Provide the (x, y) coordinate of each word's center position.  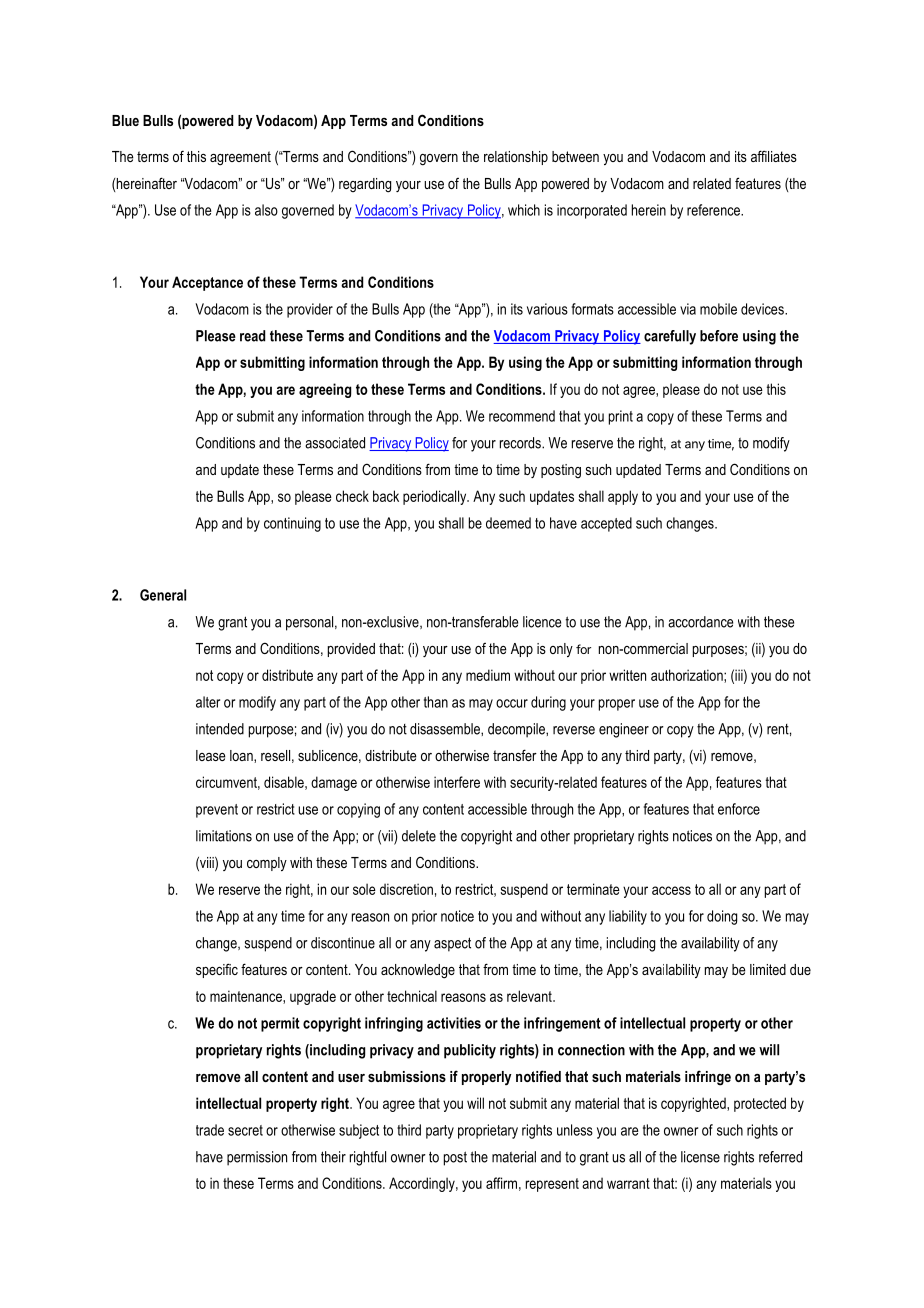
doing (722, 917)
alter (208, 702)
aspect (452, 944)
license (700, 1157)
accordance (700, 622)
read (252, 336)
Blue (125, 120)
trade (210, 1130)
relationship (516, 158)
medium (488, 675)
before (719, 336)
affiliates (774, 156)
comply (267, 864)
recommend (522, 416)
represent (552, 1185)
